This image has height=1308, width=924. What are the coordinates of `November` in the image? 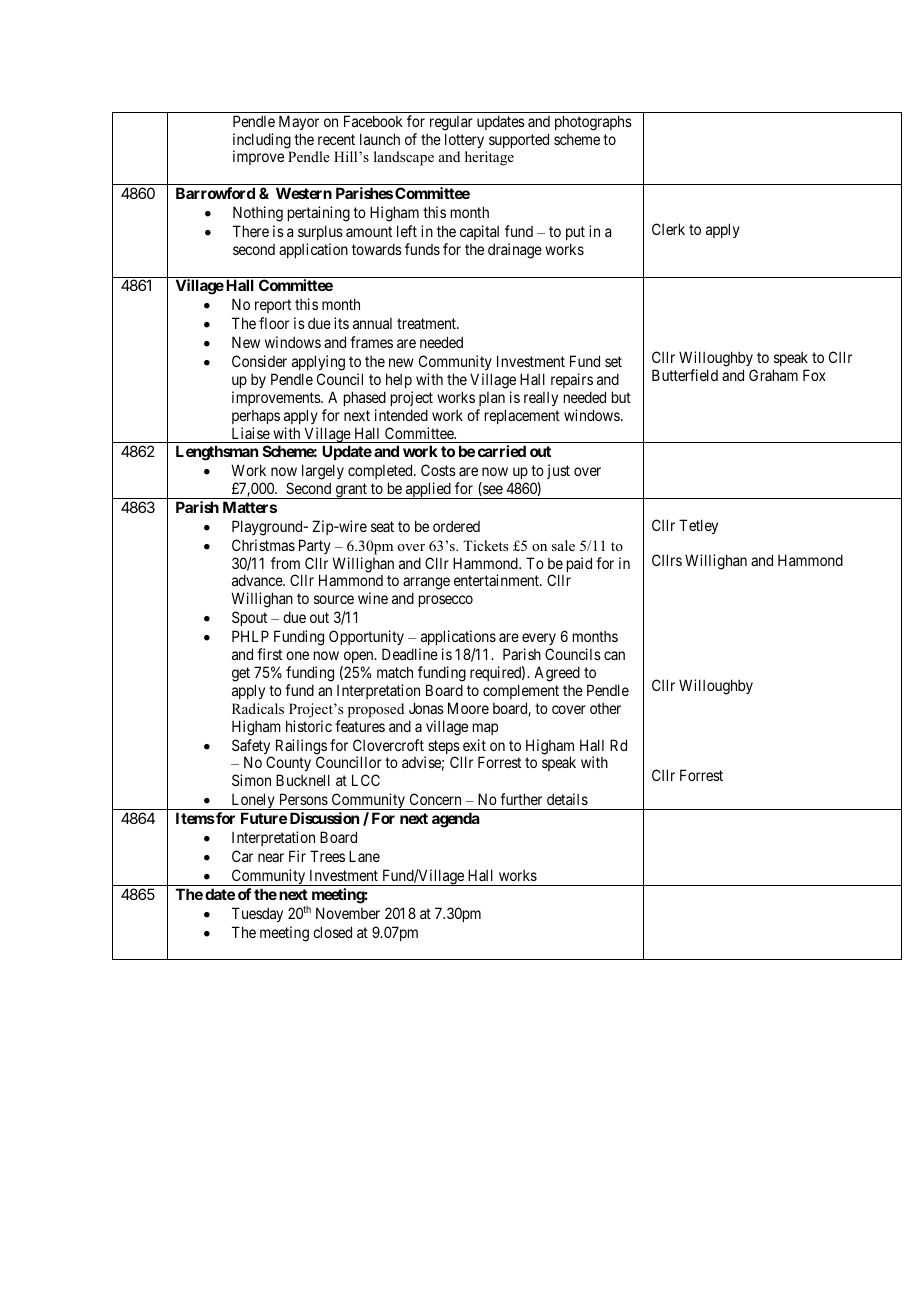 It's located at (348, 913).
